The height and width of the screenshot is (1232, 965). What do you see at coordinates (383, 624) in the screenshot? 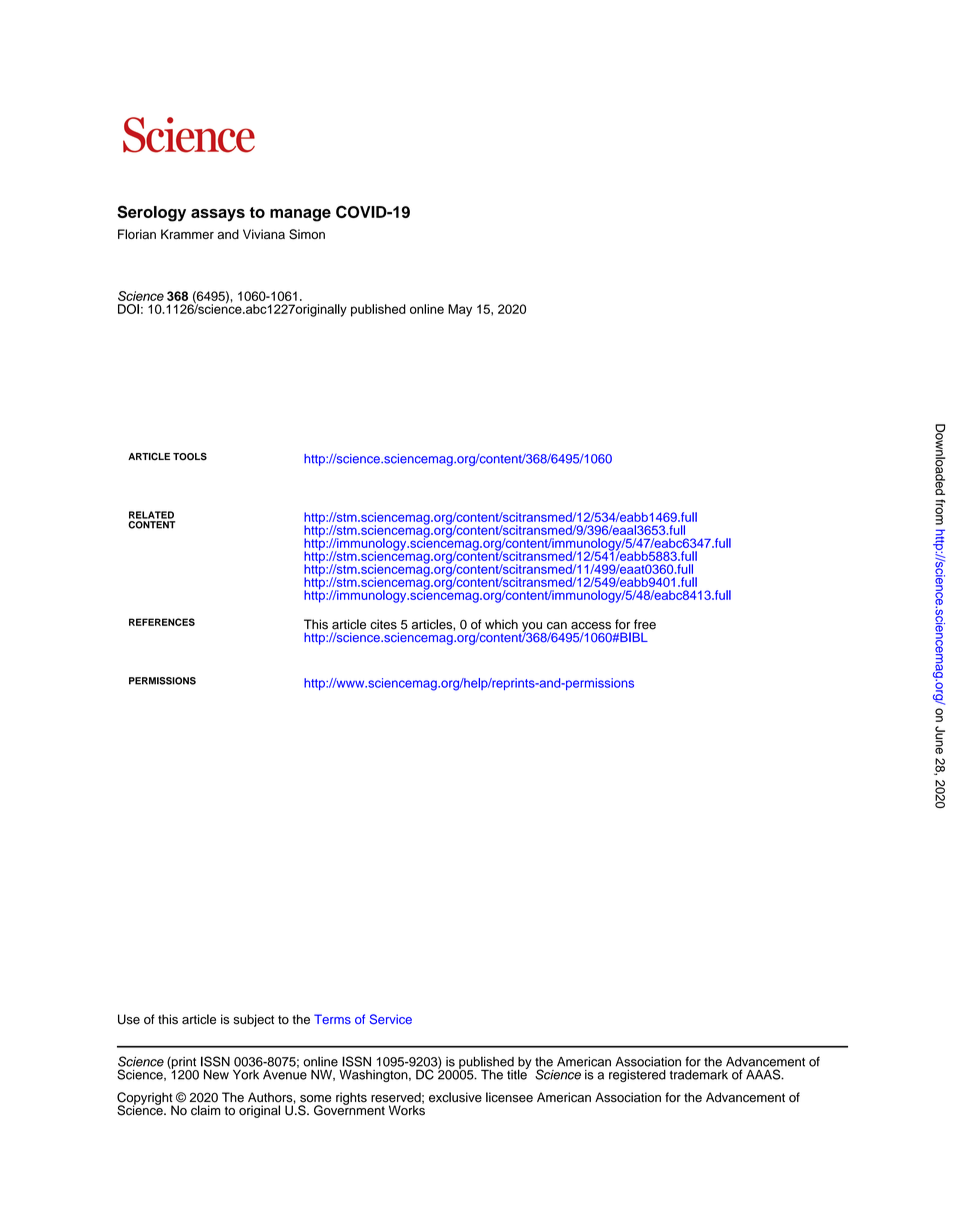
I see `cites` at bounding box center [383, 624].
